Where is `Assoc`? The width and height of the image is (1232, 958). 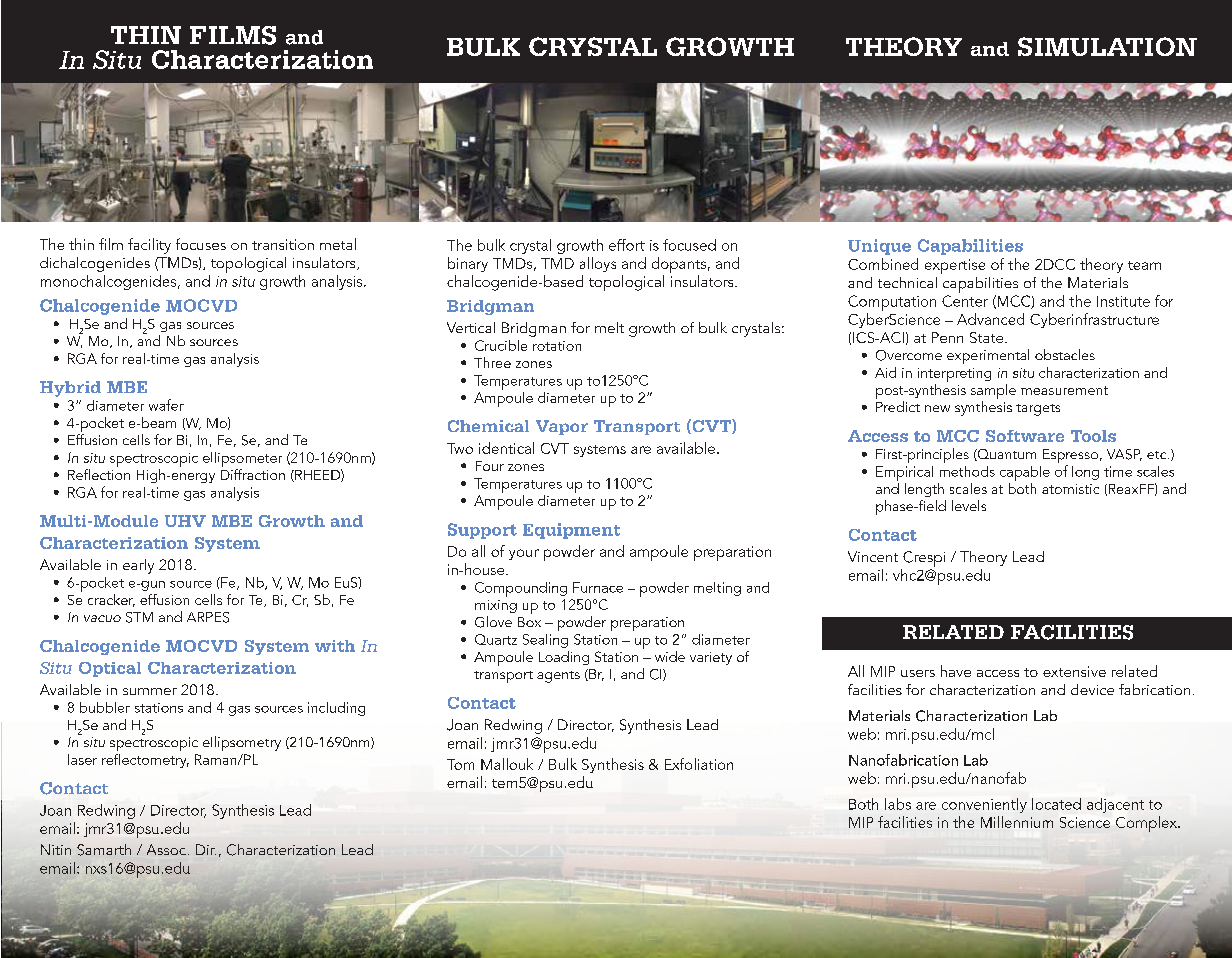 Assoc is located at coordinates (166, 849).
